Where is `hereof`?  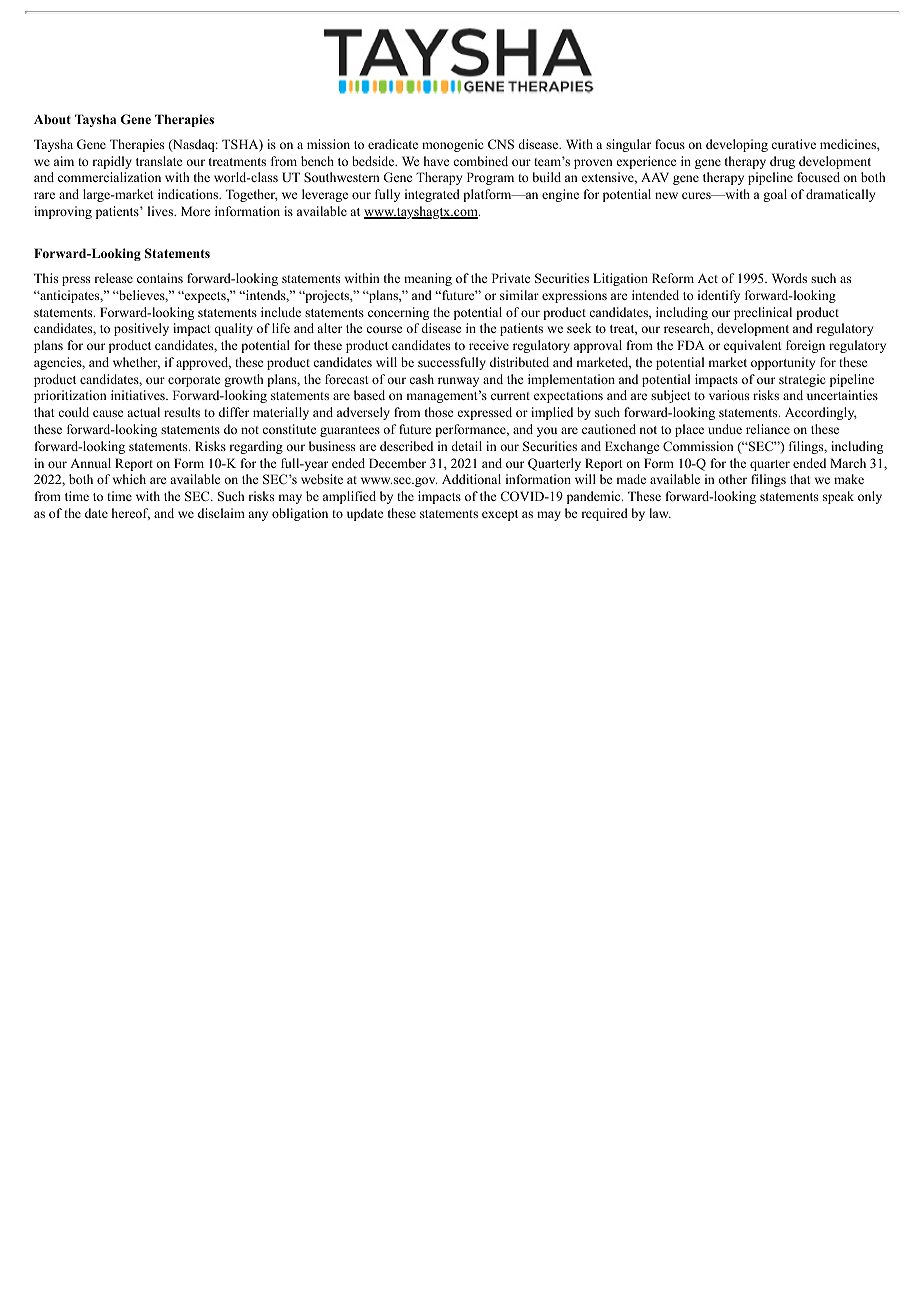
hereof is located at coordinates (131, 514).
